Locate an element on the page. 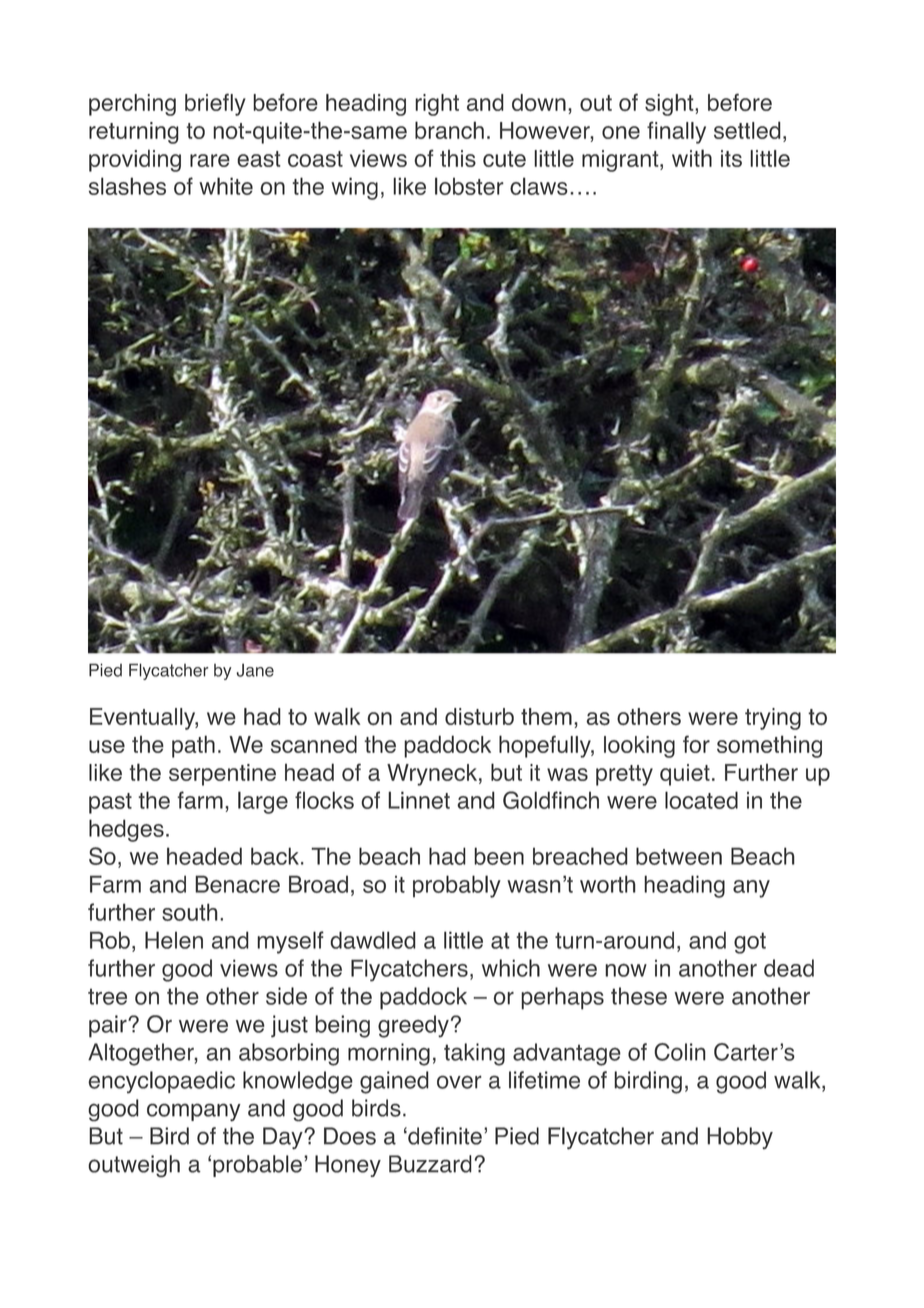 This image has width=924, height=1308. path is located at coordinates (193, 746).
